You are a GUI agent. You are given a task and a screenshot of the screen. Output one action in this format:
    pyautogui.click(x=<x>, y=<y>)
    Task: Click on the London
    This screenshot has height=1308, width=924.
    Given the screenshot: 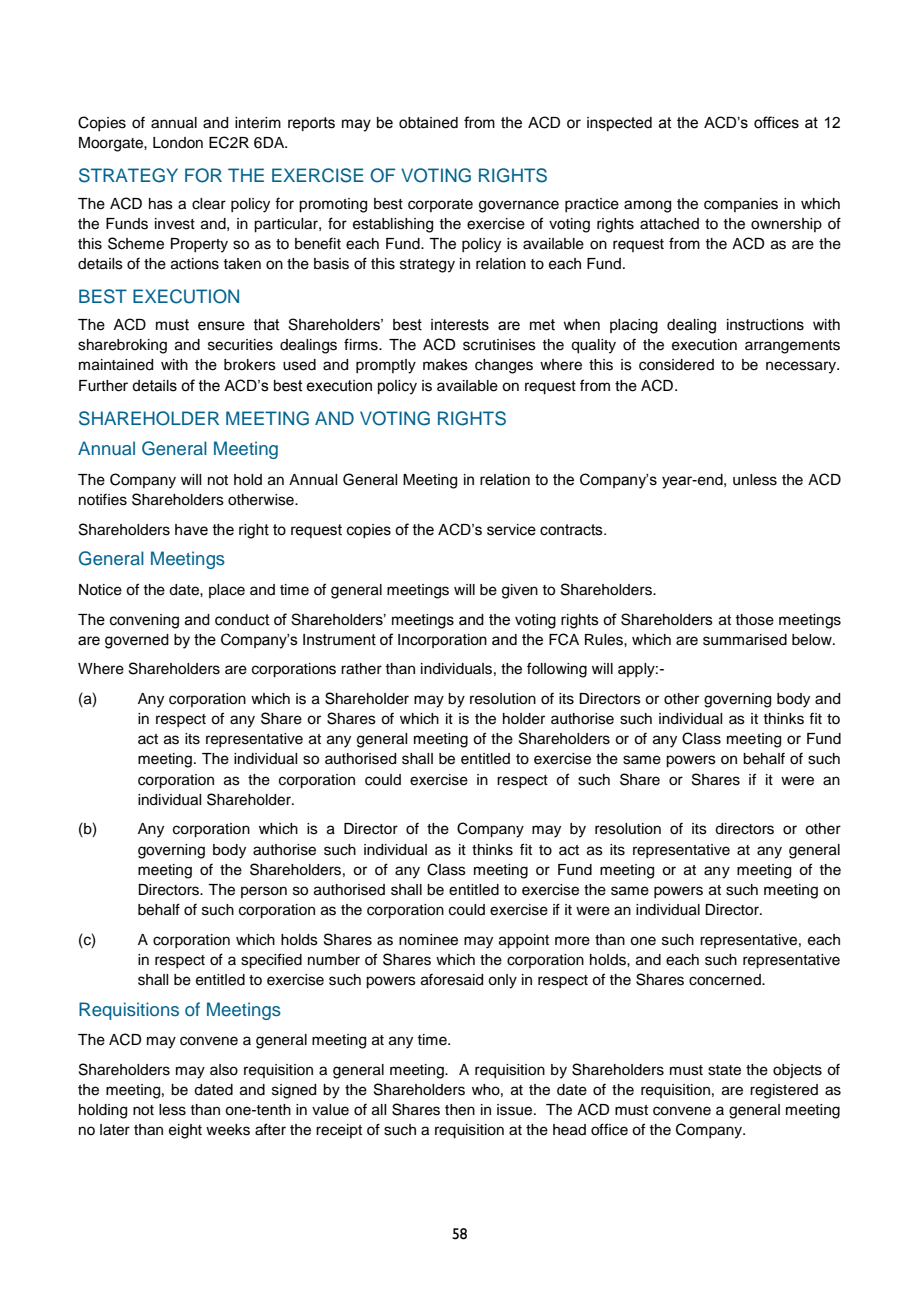 What is the action you would take?
    pyautogui.click(x=178, y=142)
